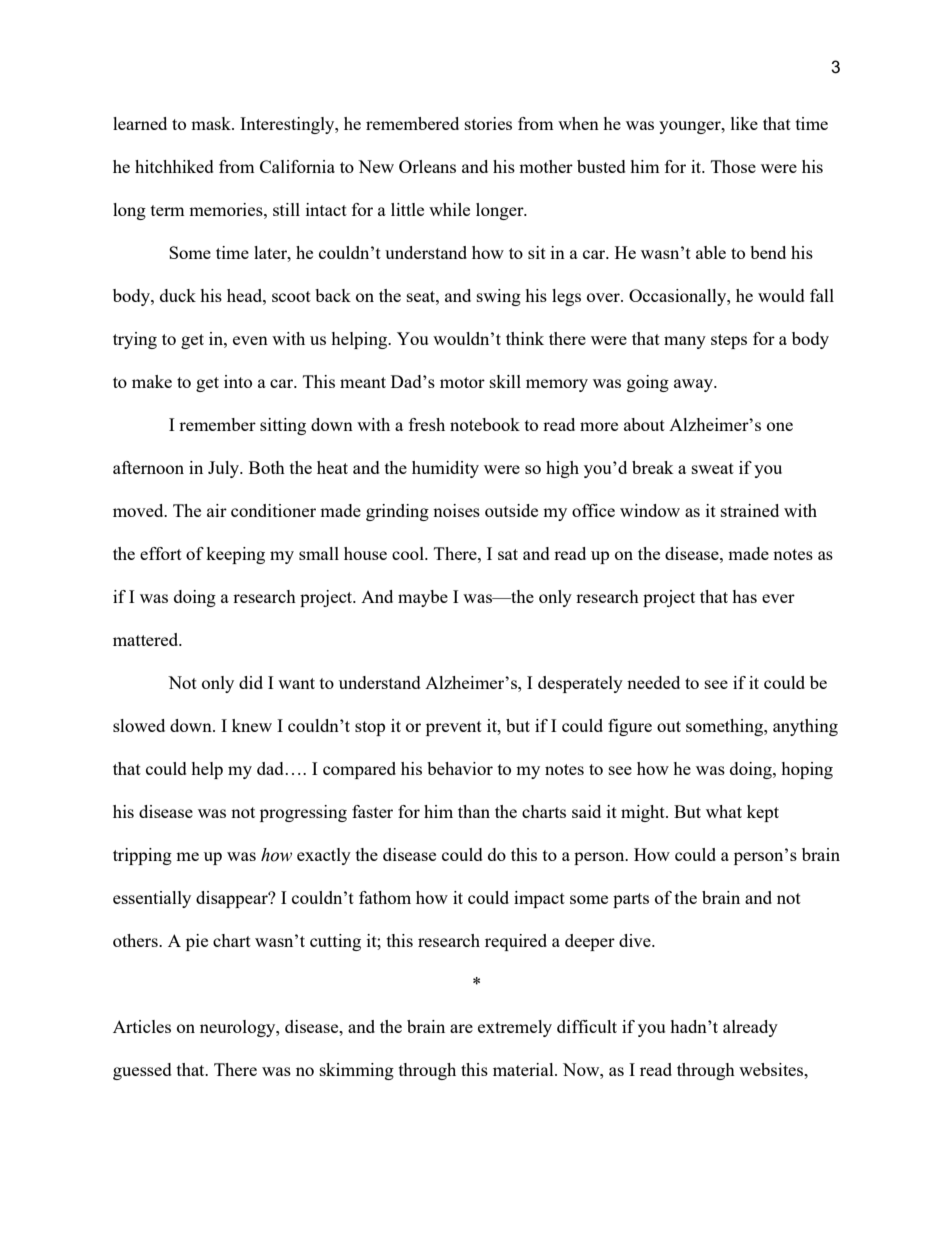  Describe the element at coordinates (488, 123) in the screenshot. I see `stories` at that location.
